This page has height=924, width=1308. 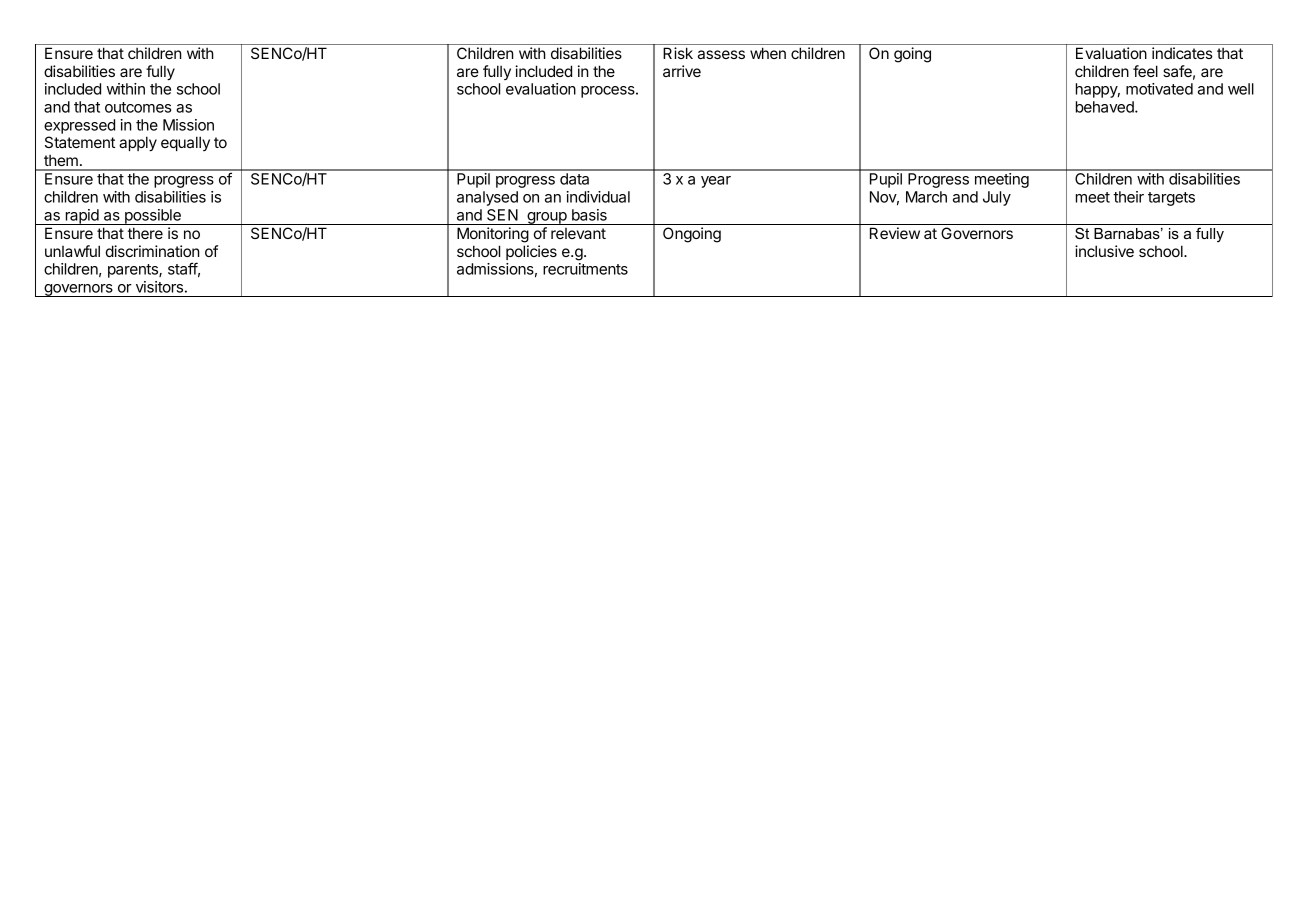 I want to click on inclusive, so click(x=1104, y=251).
